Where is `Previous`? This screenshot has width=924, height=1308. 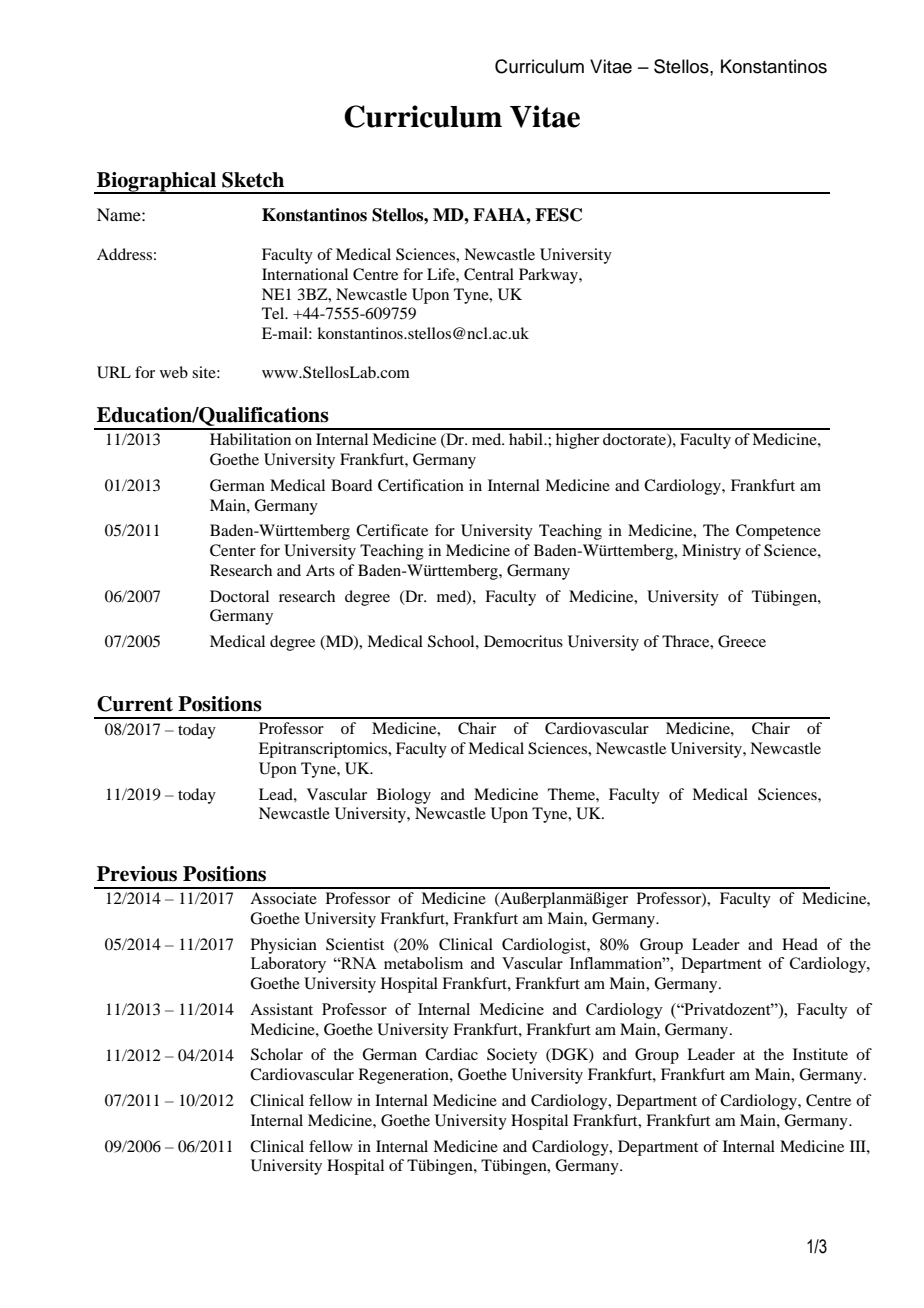 Previous is located at coordinates (137, 874).
